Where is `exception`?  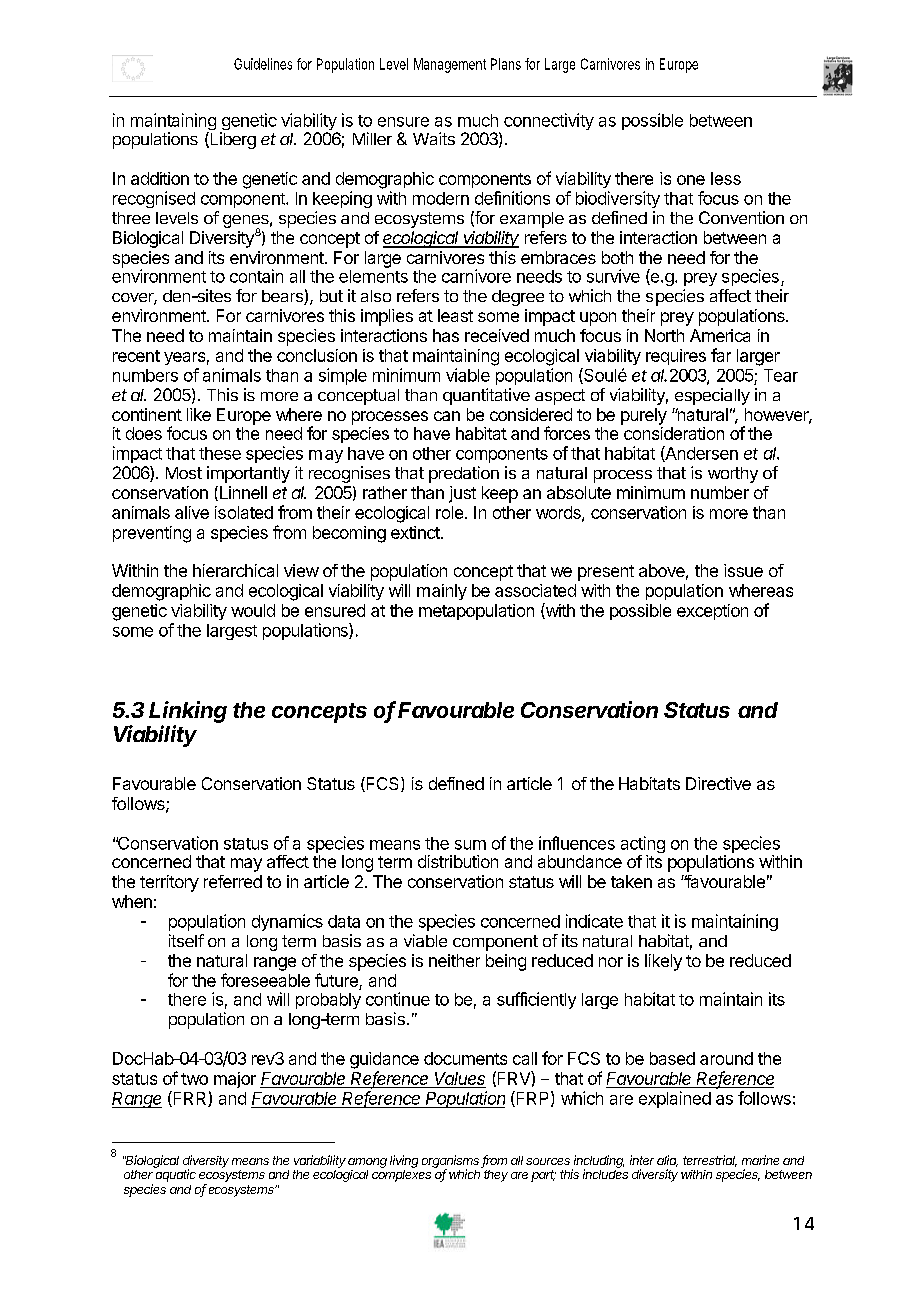
exception is located at coordinates (712, 612).
